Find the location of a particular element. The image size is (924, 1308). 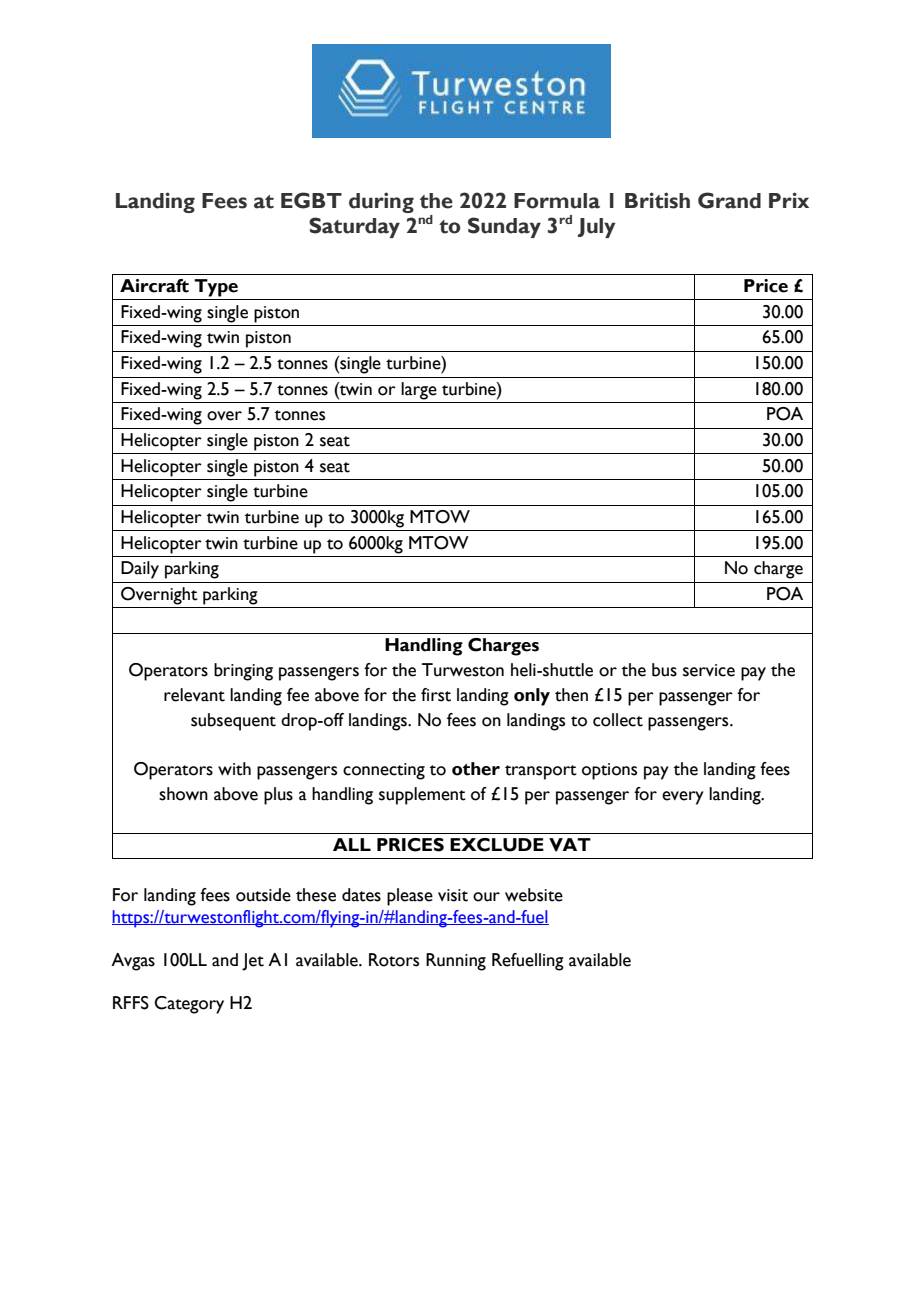

Grand is located at coordinates (729, 200).
